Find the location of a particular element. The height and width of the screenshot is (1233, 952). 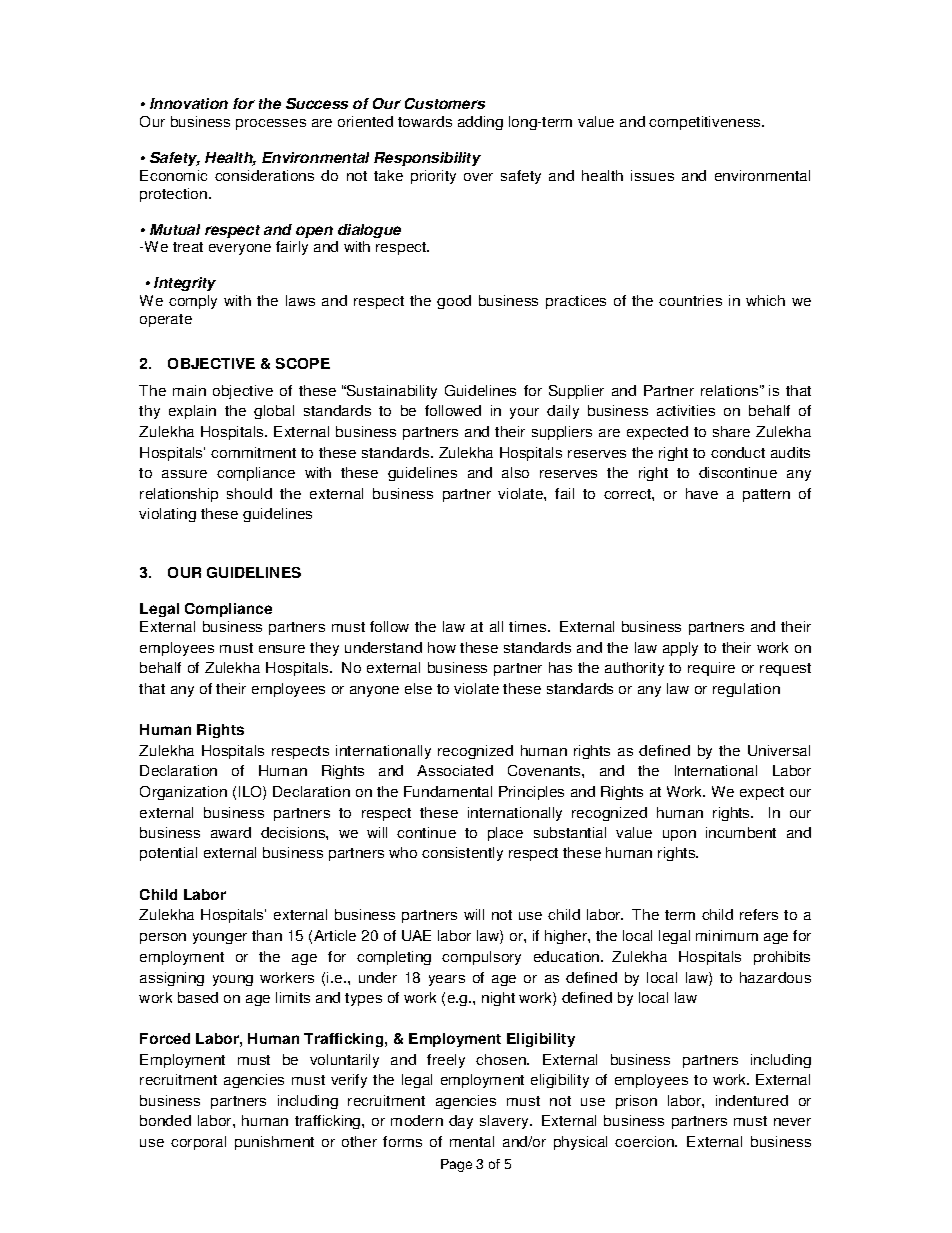

conduct is located at coordinates (738, 452).
